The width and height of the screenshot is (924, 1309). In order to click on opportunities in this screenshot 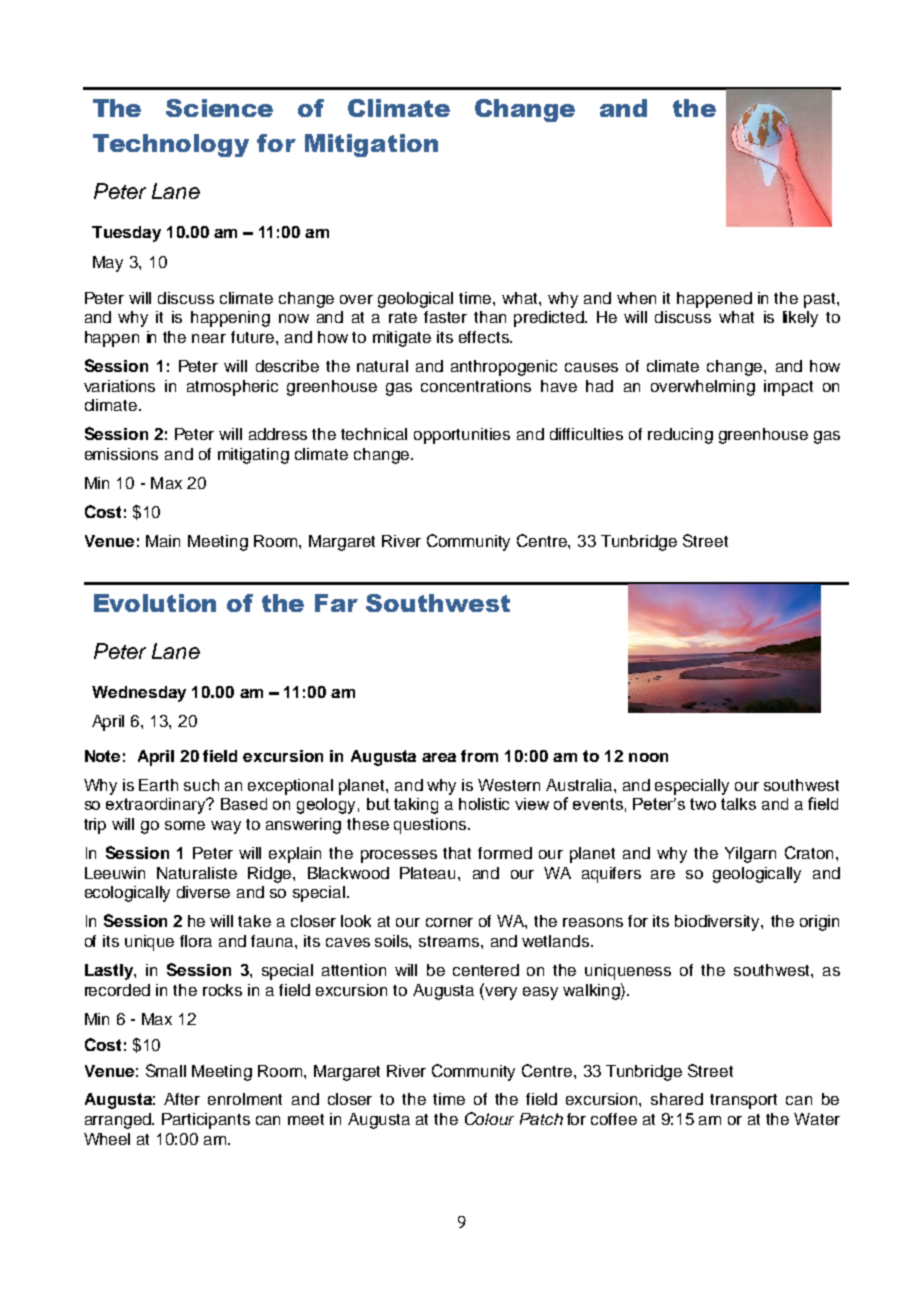, I will do `click(462, 436)`.
